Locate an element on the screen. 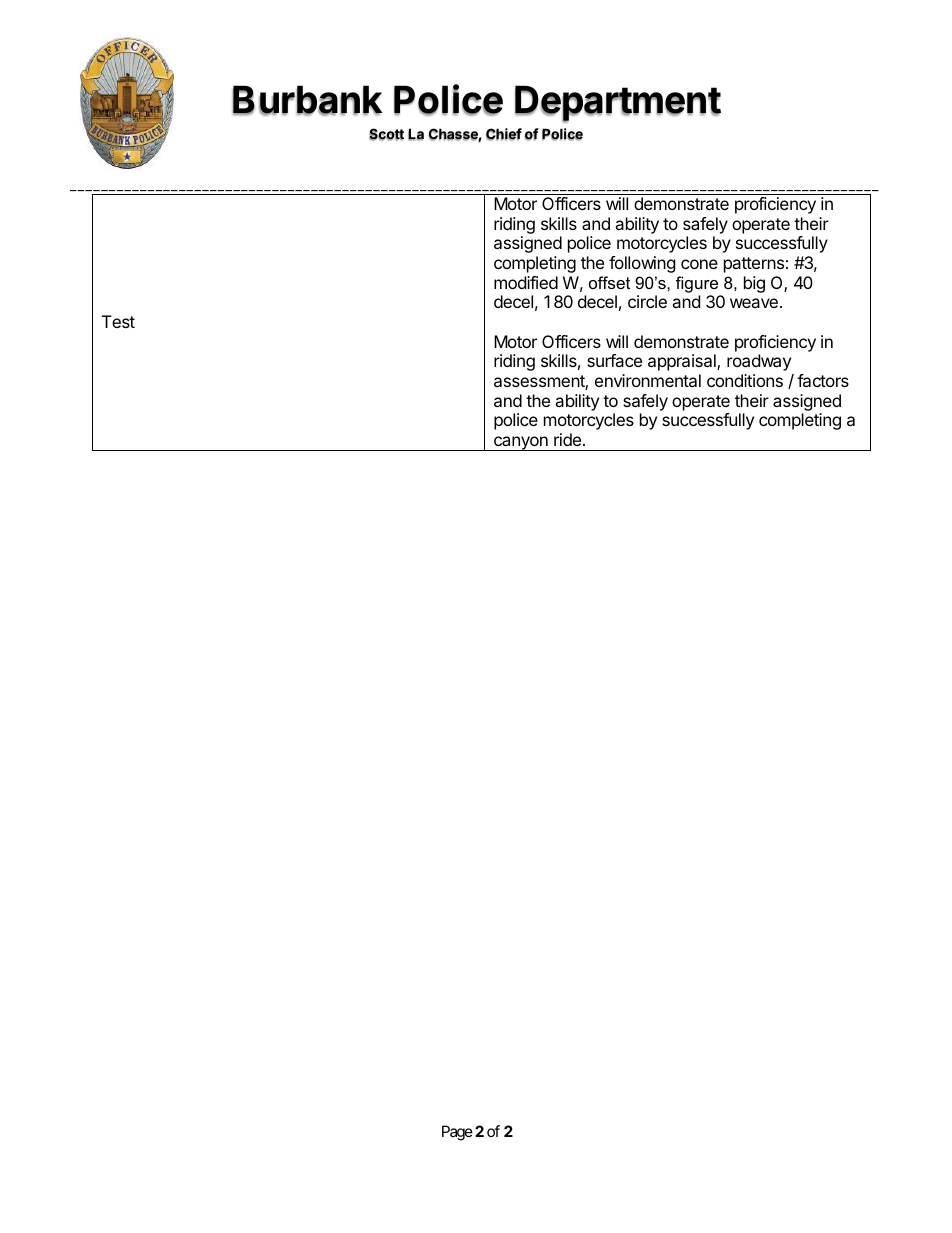 The image size is (952, 1233). Page is located at coordinates (457, 1133).
